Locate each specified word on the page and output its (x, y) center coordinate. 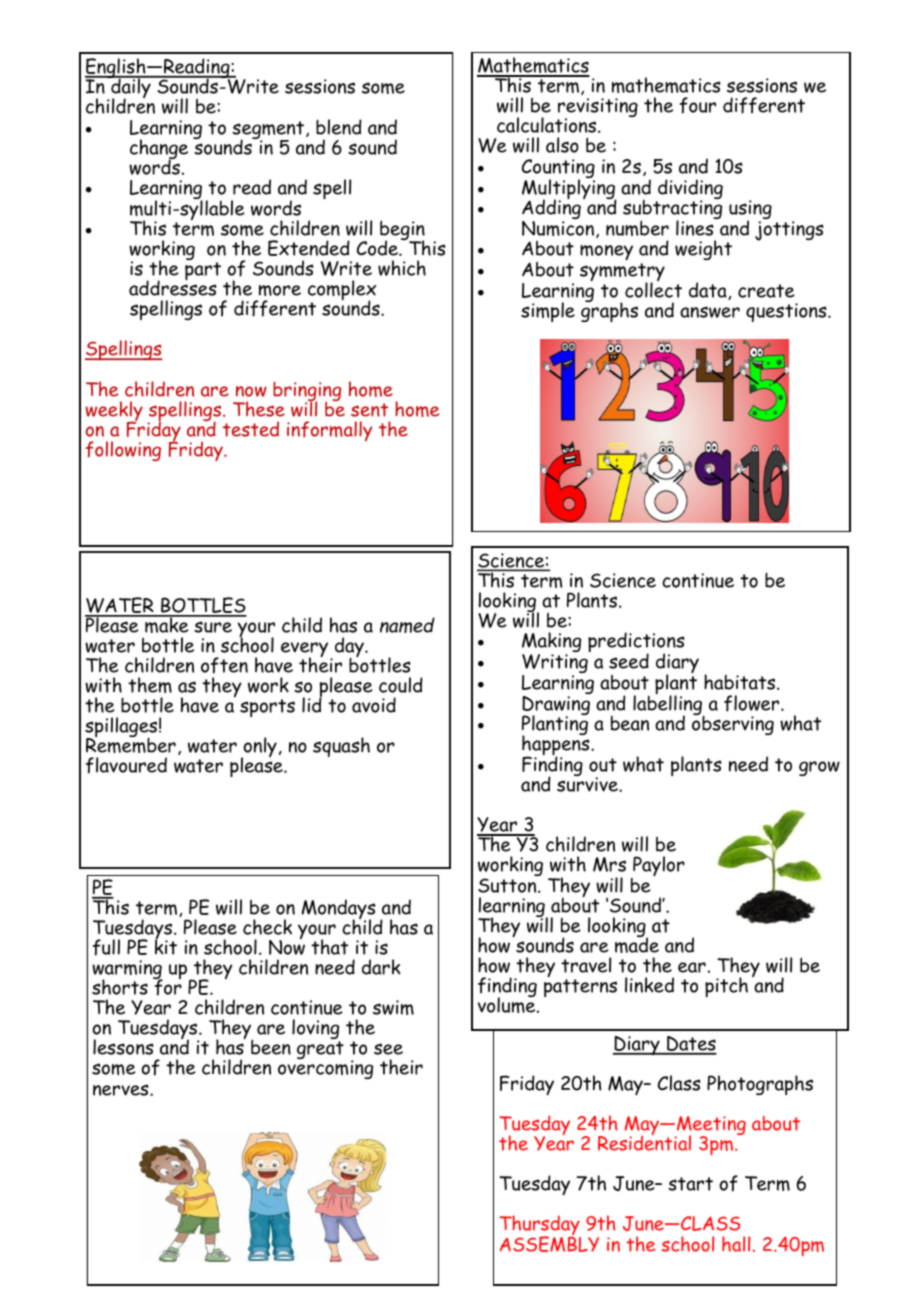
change (159, 150)
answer (710, 312)
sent (369, 410)
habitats (741, 682)
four (698, 105)
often (224, 665)
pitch (726, 987)
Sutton (508, 885)
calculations (548, 125)
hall (736, 1244)
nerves (122, 1090)
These (259, 409)
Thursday (540, 1227)
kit (166, 946)
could (401, 685)
